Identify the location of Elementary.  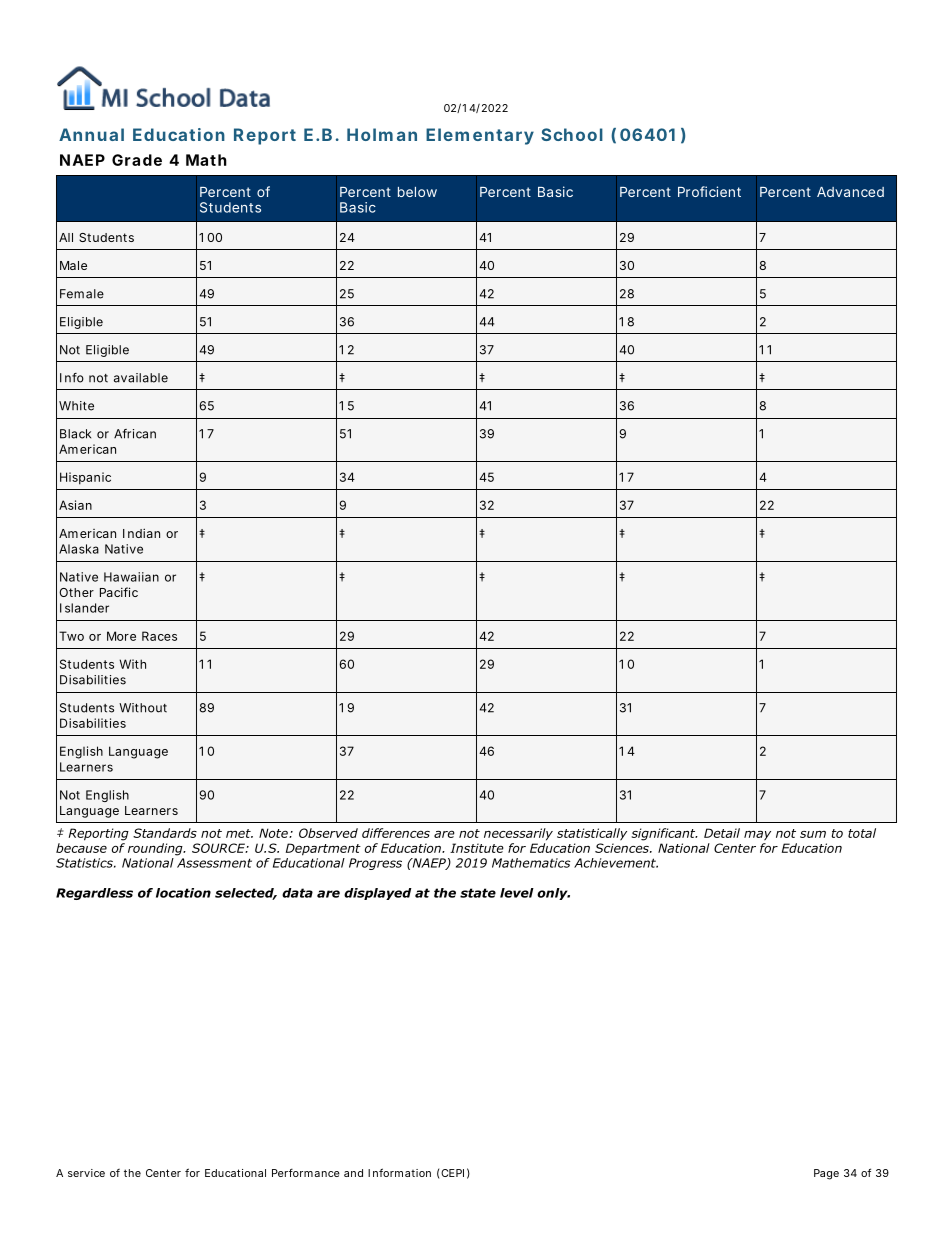
(480, 136).
